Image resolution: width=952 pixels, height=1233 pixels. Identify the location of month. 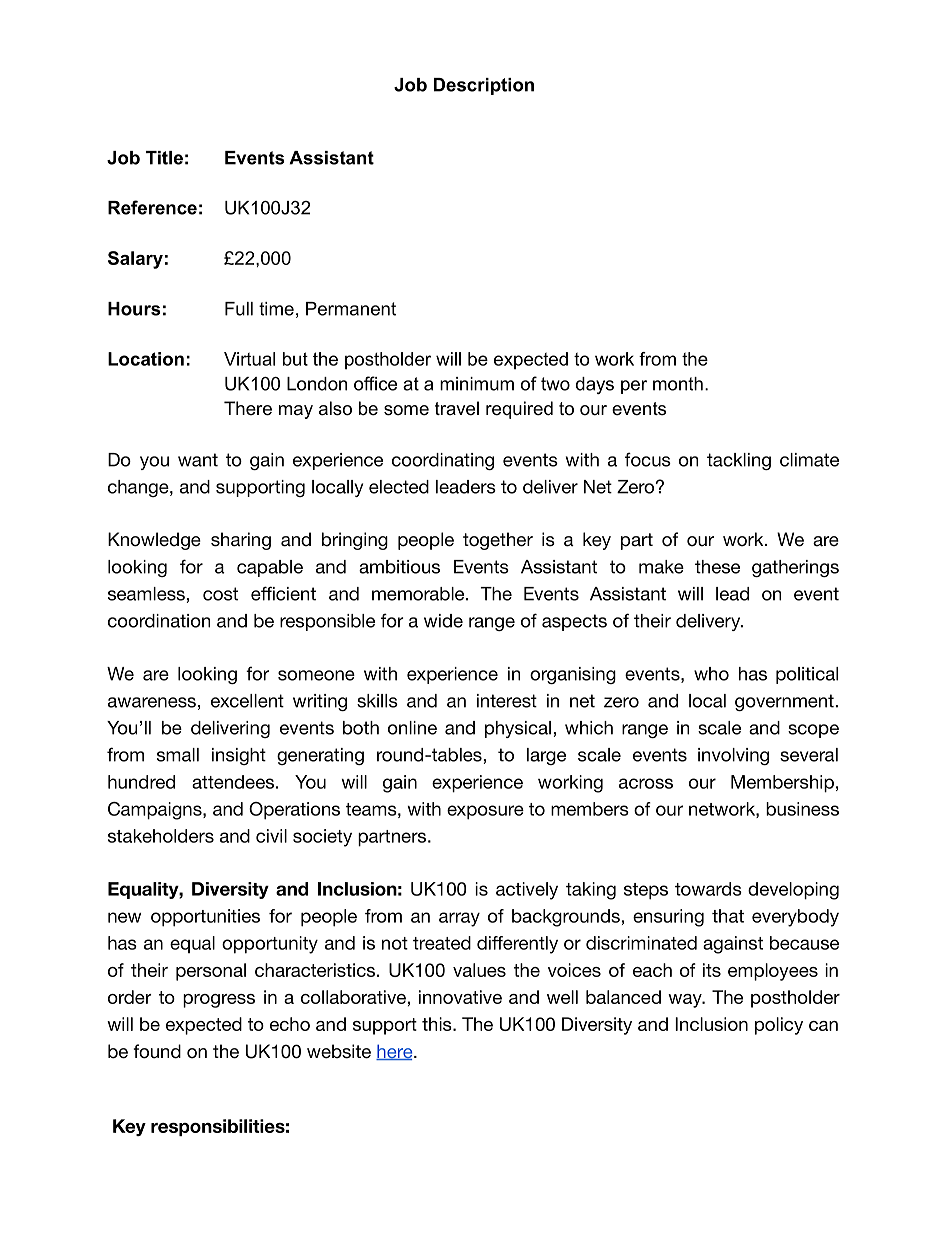
(678, 384).
